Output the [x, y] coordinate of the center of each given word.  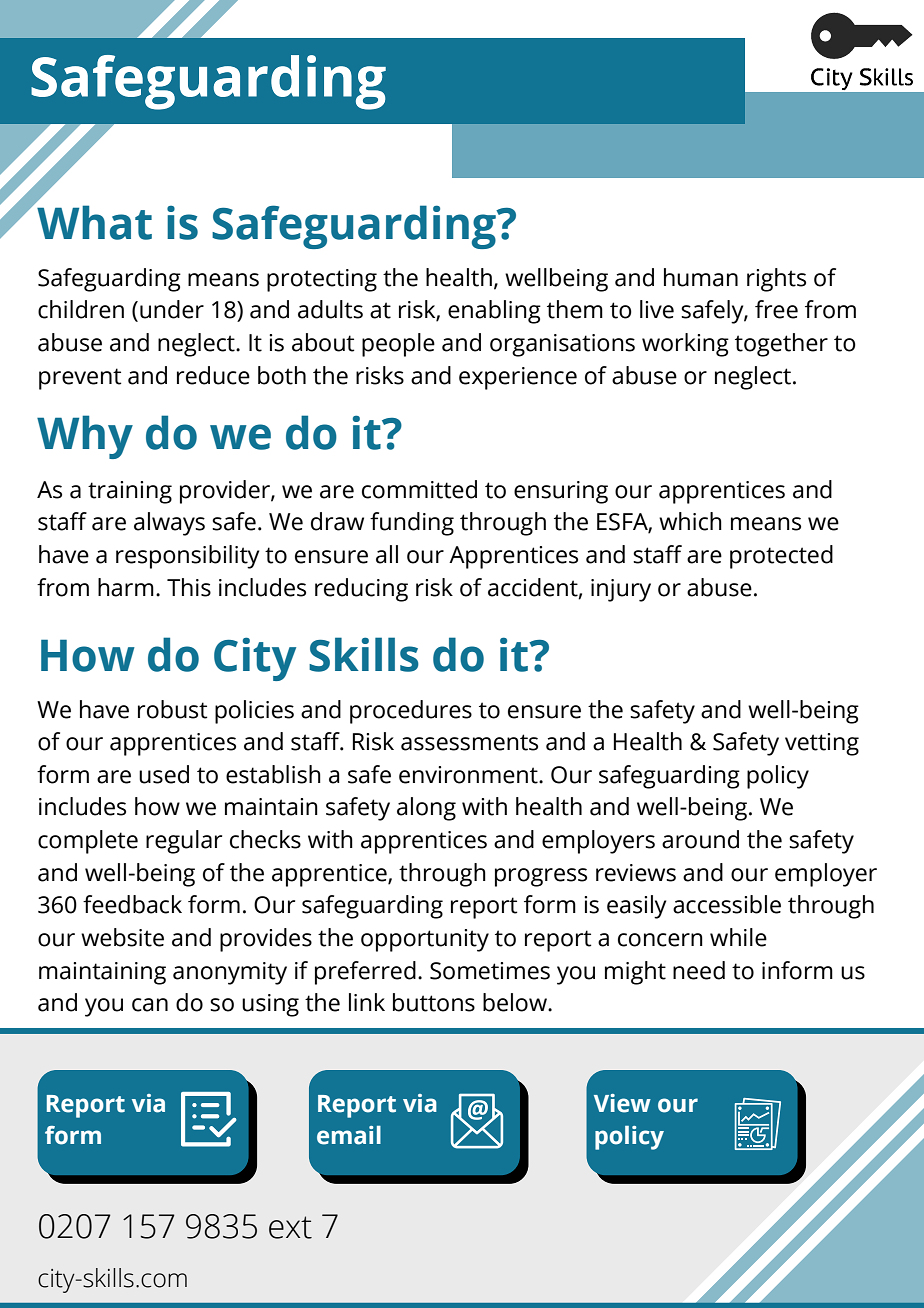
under [172, 309]
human [701, 277]
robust [173, 709]
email [349, 1135]
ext [290, 1227]
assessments [469, 742]
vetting [822, 744]
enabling [494, 312]
